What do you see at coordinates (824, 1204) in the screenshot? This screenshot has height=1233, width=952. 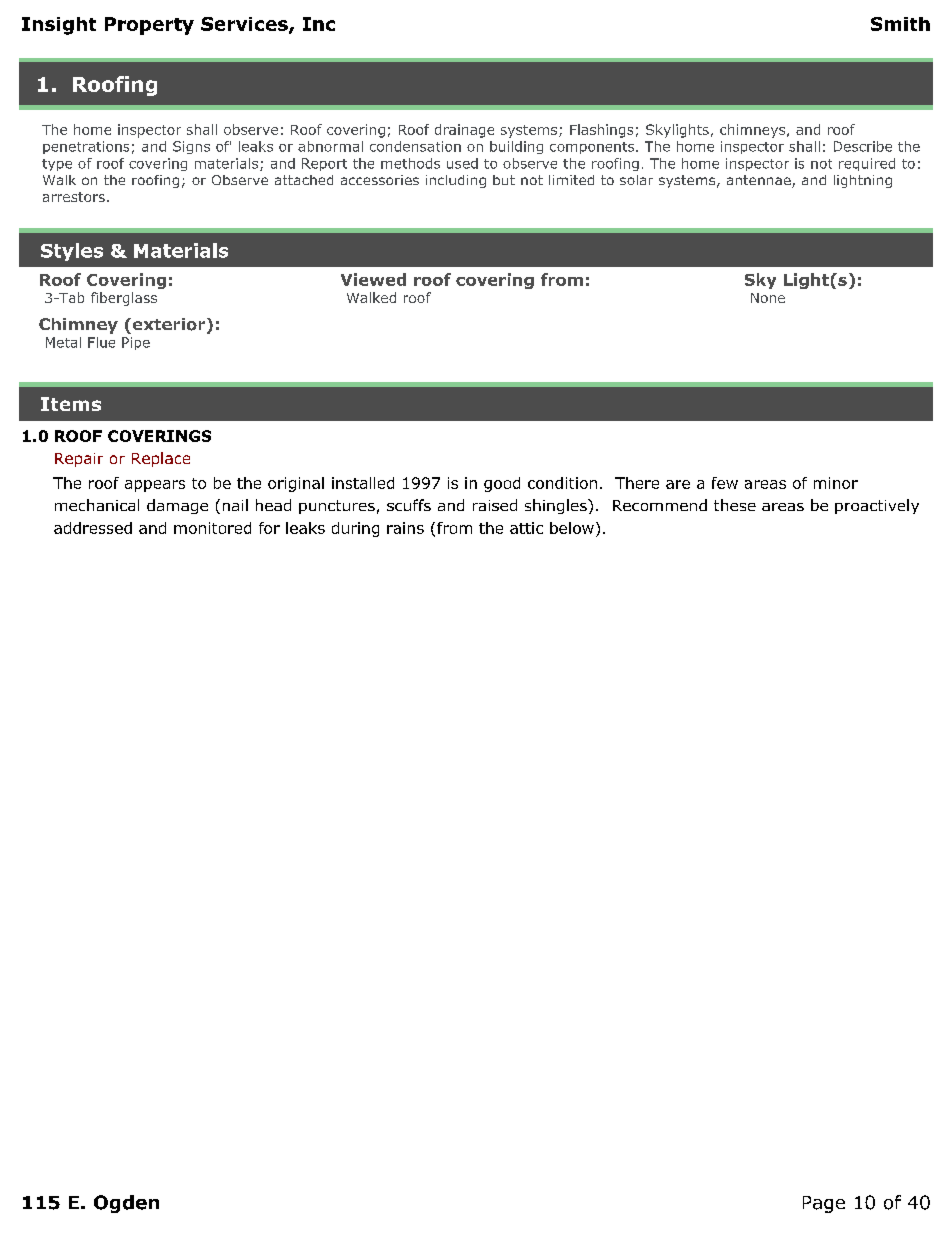 I see `Page` at bounding box center [824, 1204].
